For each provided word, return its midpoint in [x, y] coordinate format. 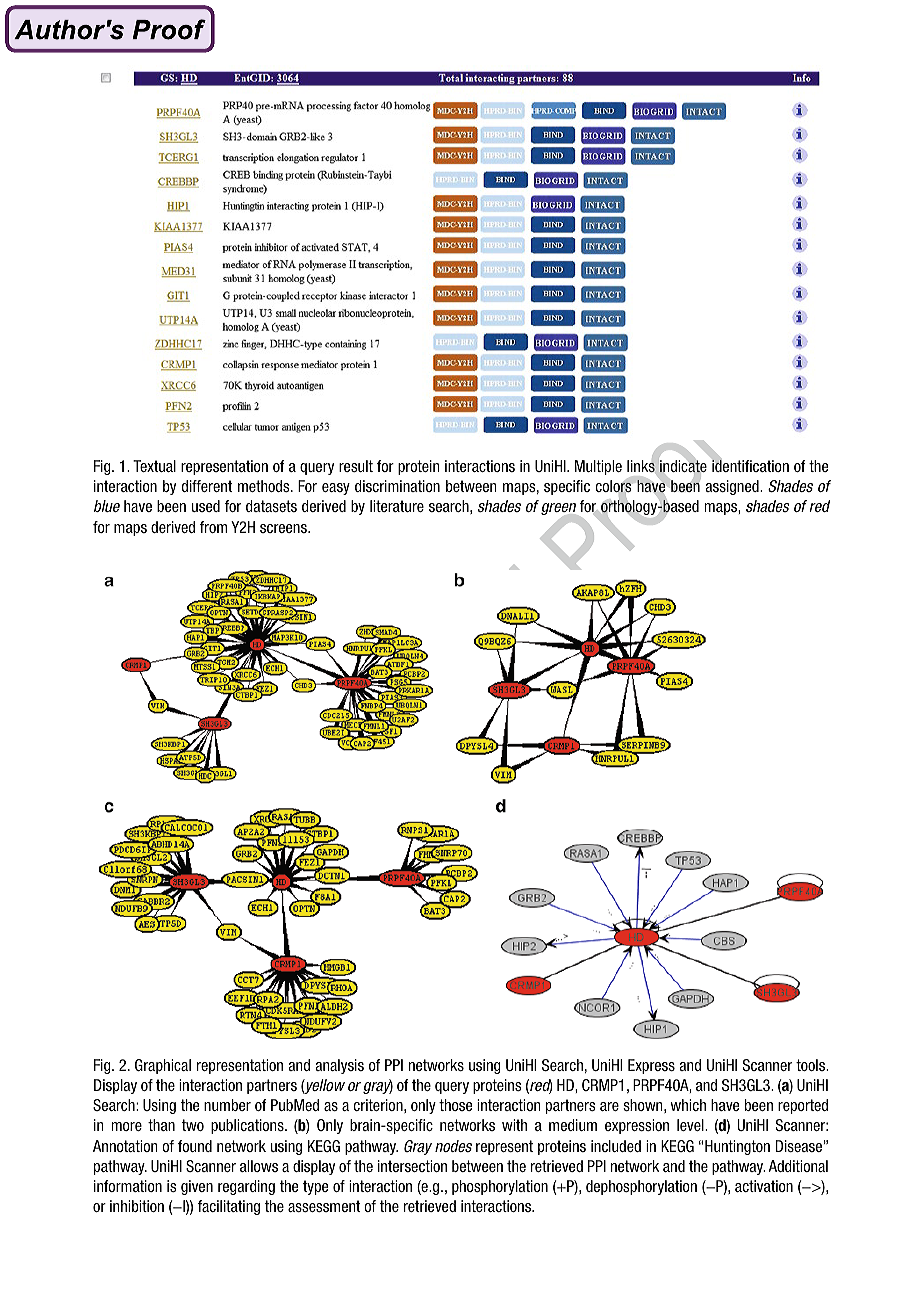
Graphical [163, 1066]
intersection [412, 1166]
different [207, 486]
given [197, 1187]
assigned [733, 487]
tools [812, 1065]
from [213, 527]
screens [284, 528]
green [560, 510]
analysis [339, 1066]
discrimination [397, 486]
